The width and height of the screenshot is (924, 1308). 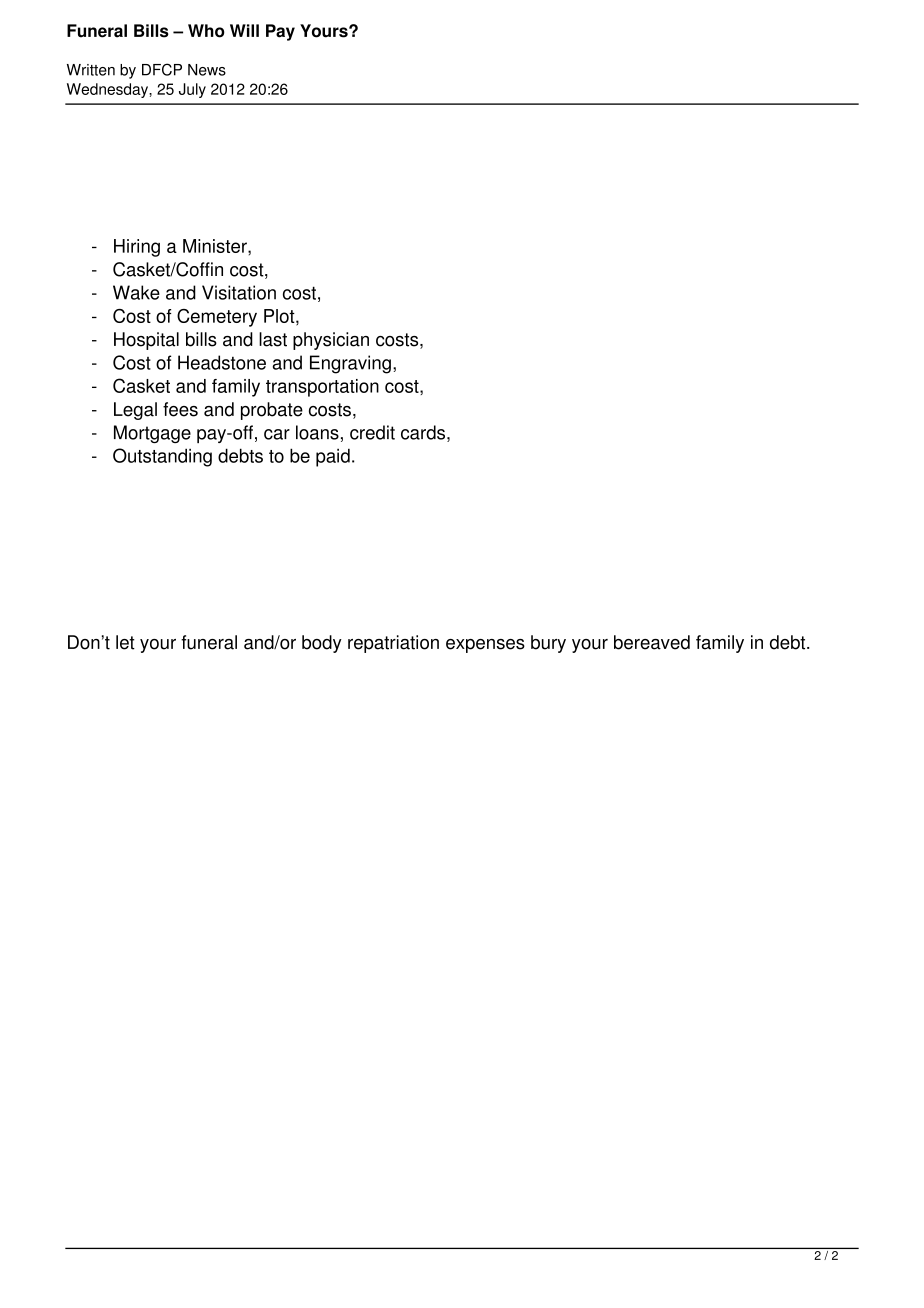 I want to click on let, so click(x=125, y=642).
